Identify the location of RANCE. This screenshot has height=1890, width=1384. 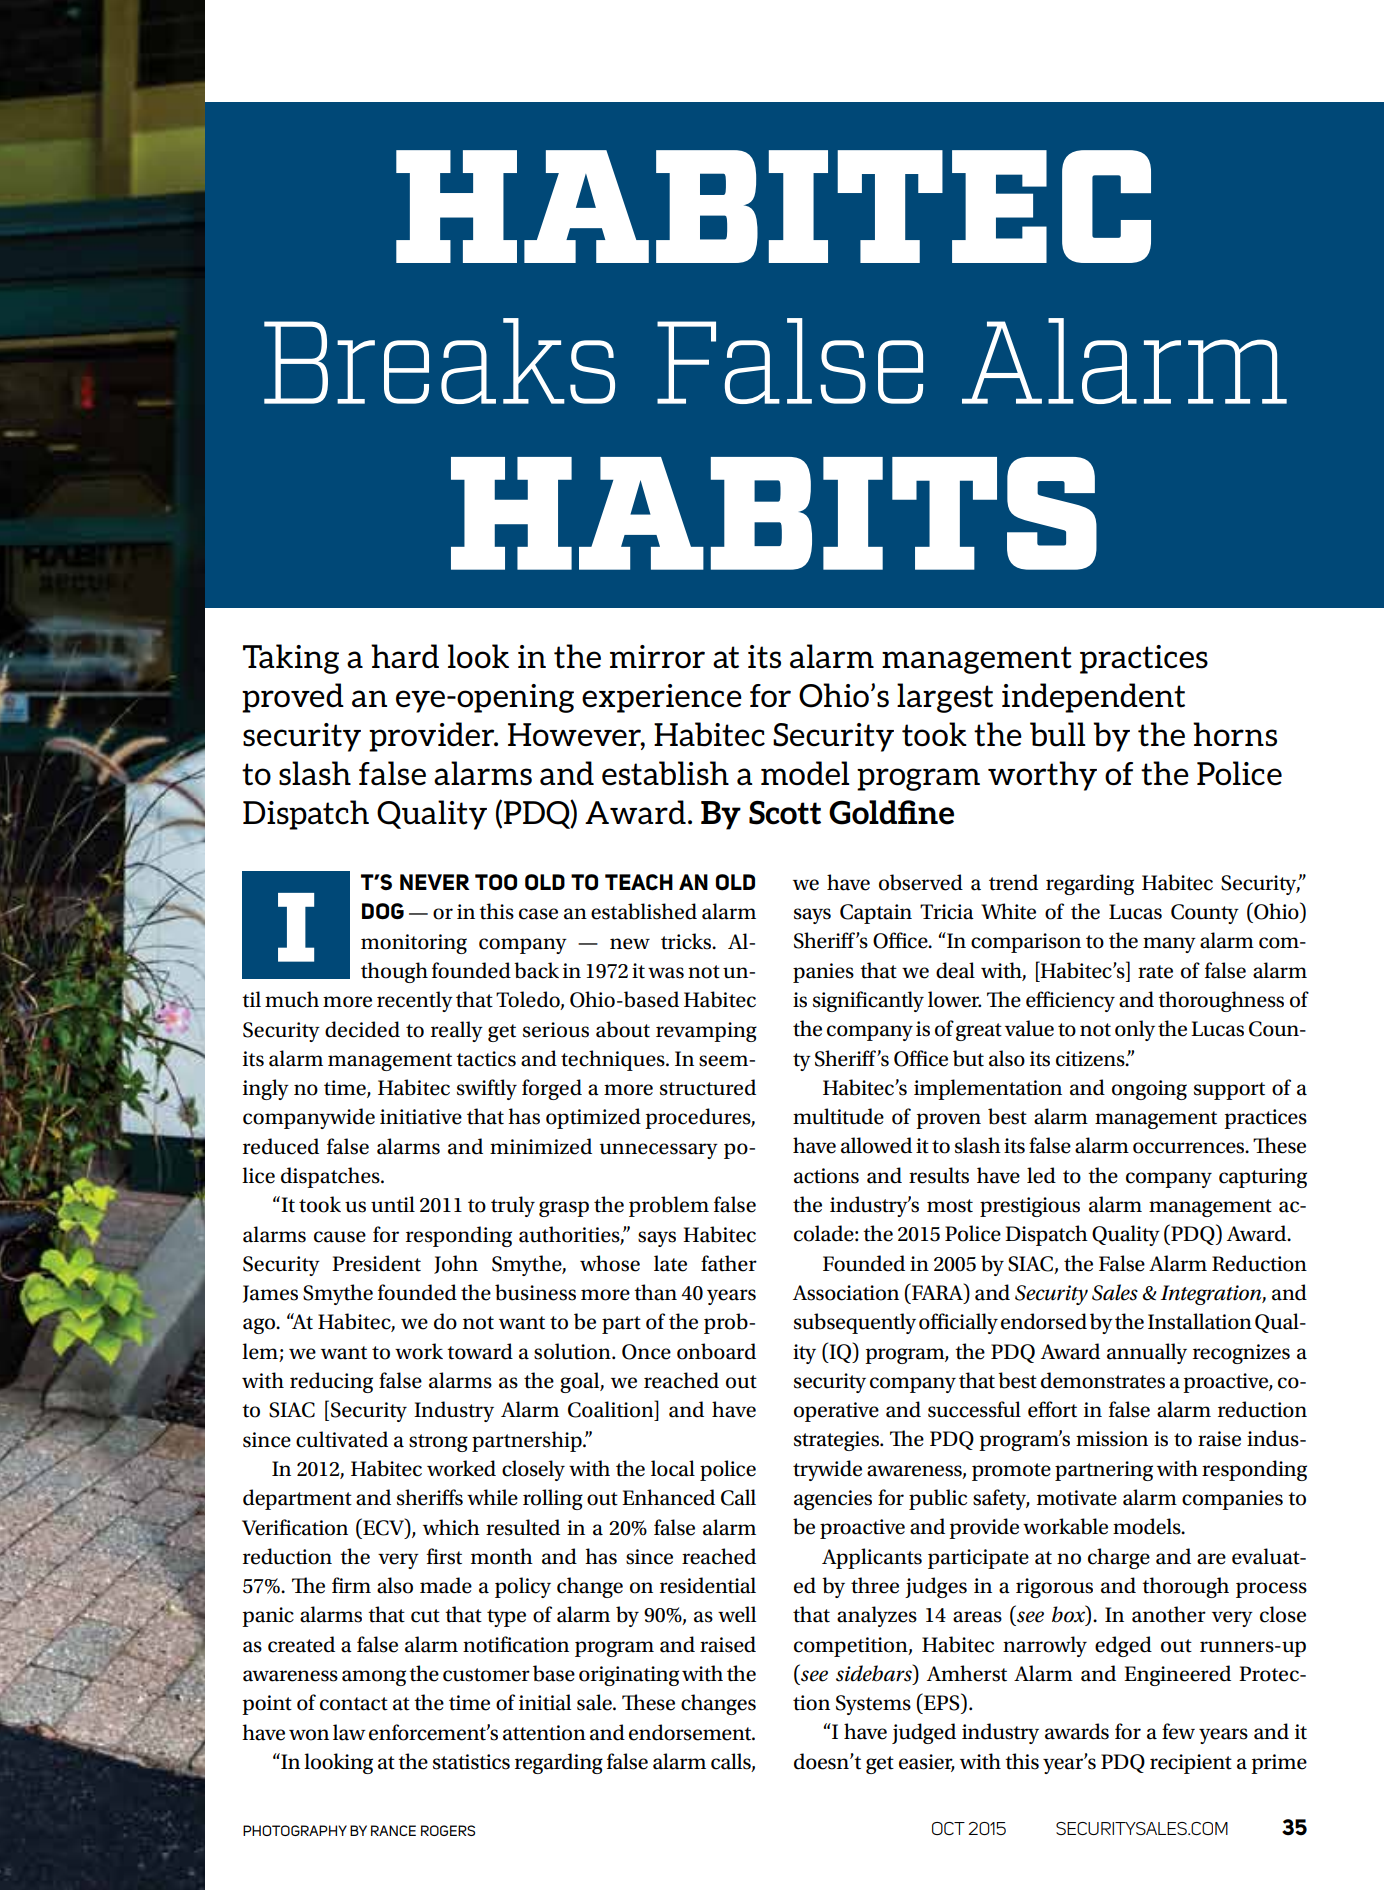
(393, 1830).
